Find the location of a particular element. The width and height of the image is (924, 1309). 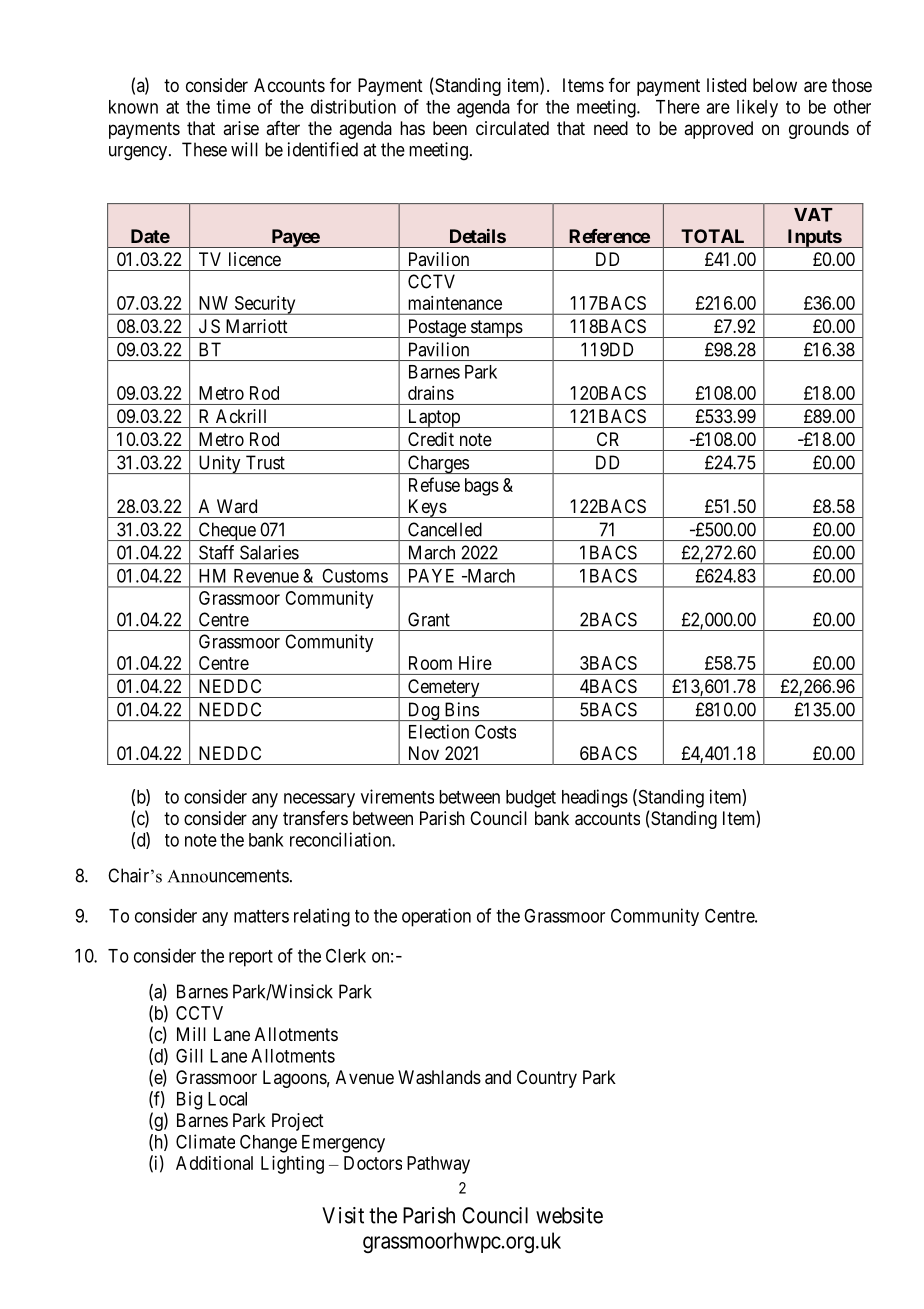

time is located at coordinates (233, 106).
